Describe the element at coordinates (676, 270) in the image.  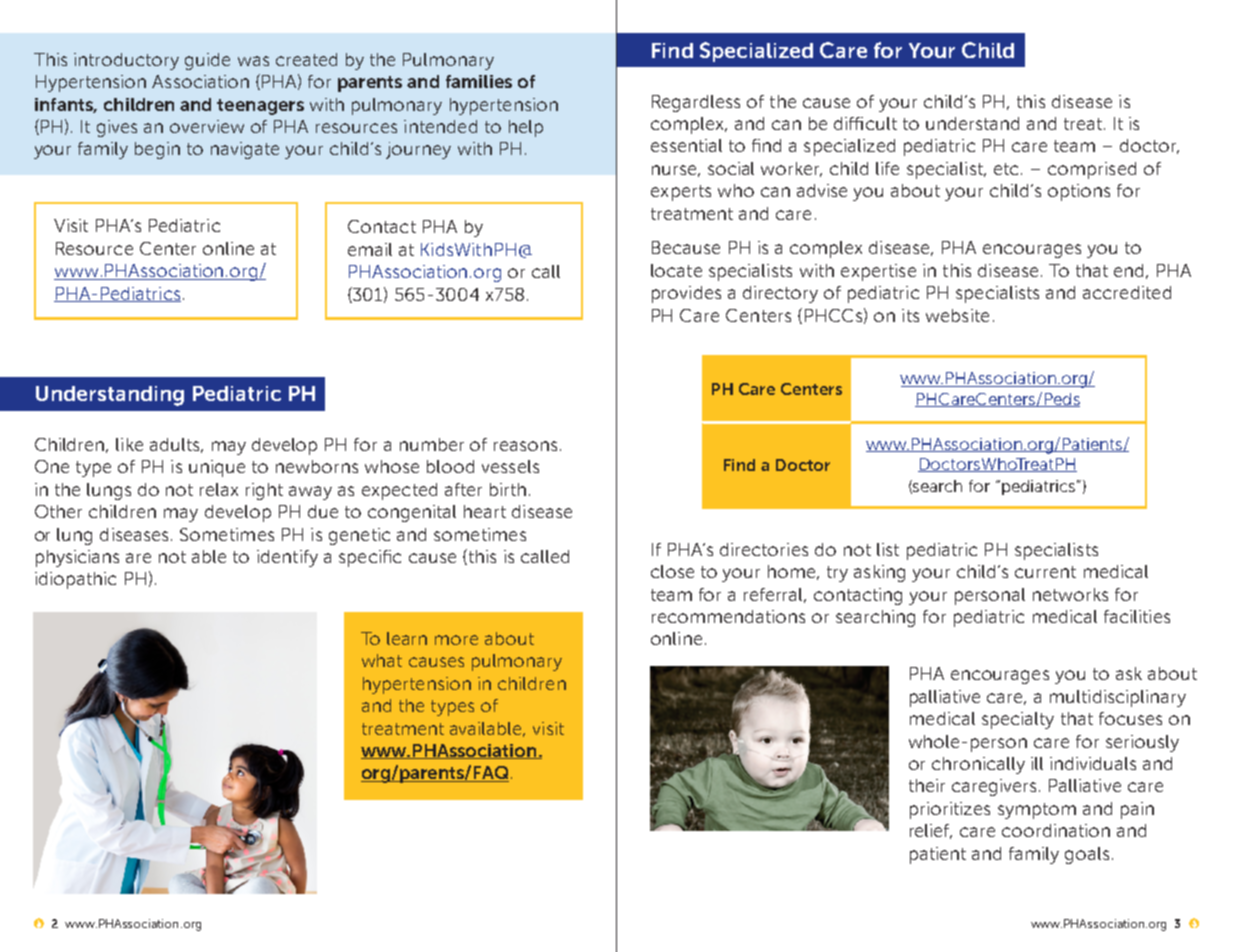
I see `locate` at that location.
